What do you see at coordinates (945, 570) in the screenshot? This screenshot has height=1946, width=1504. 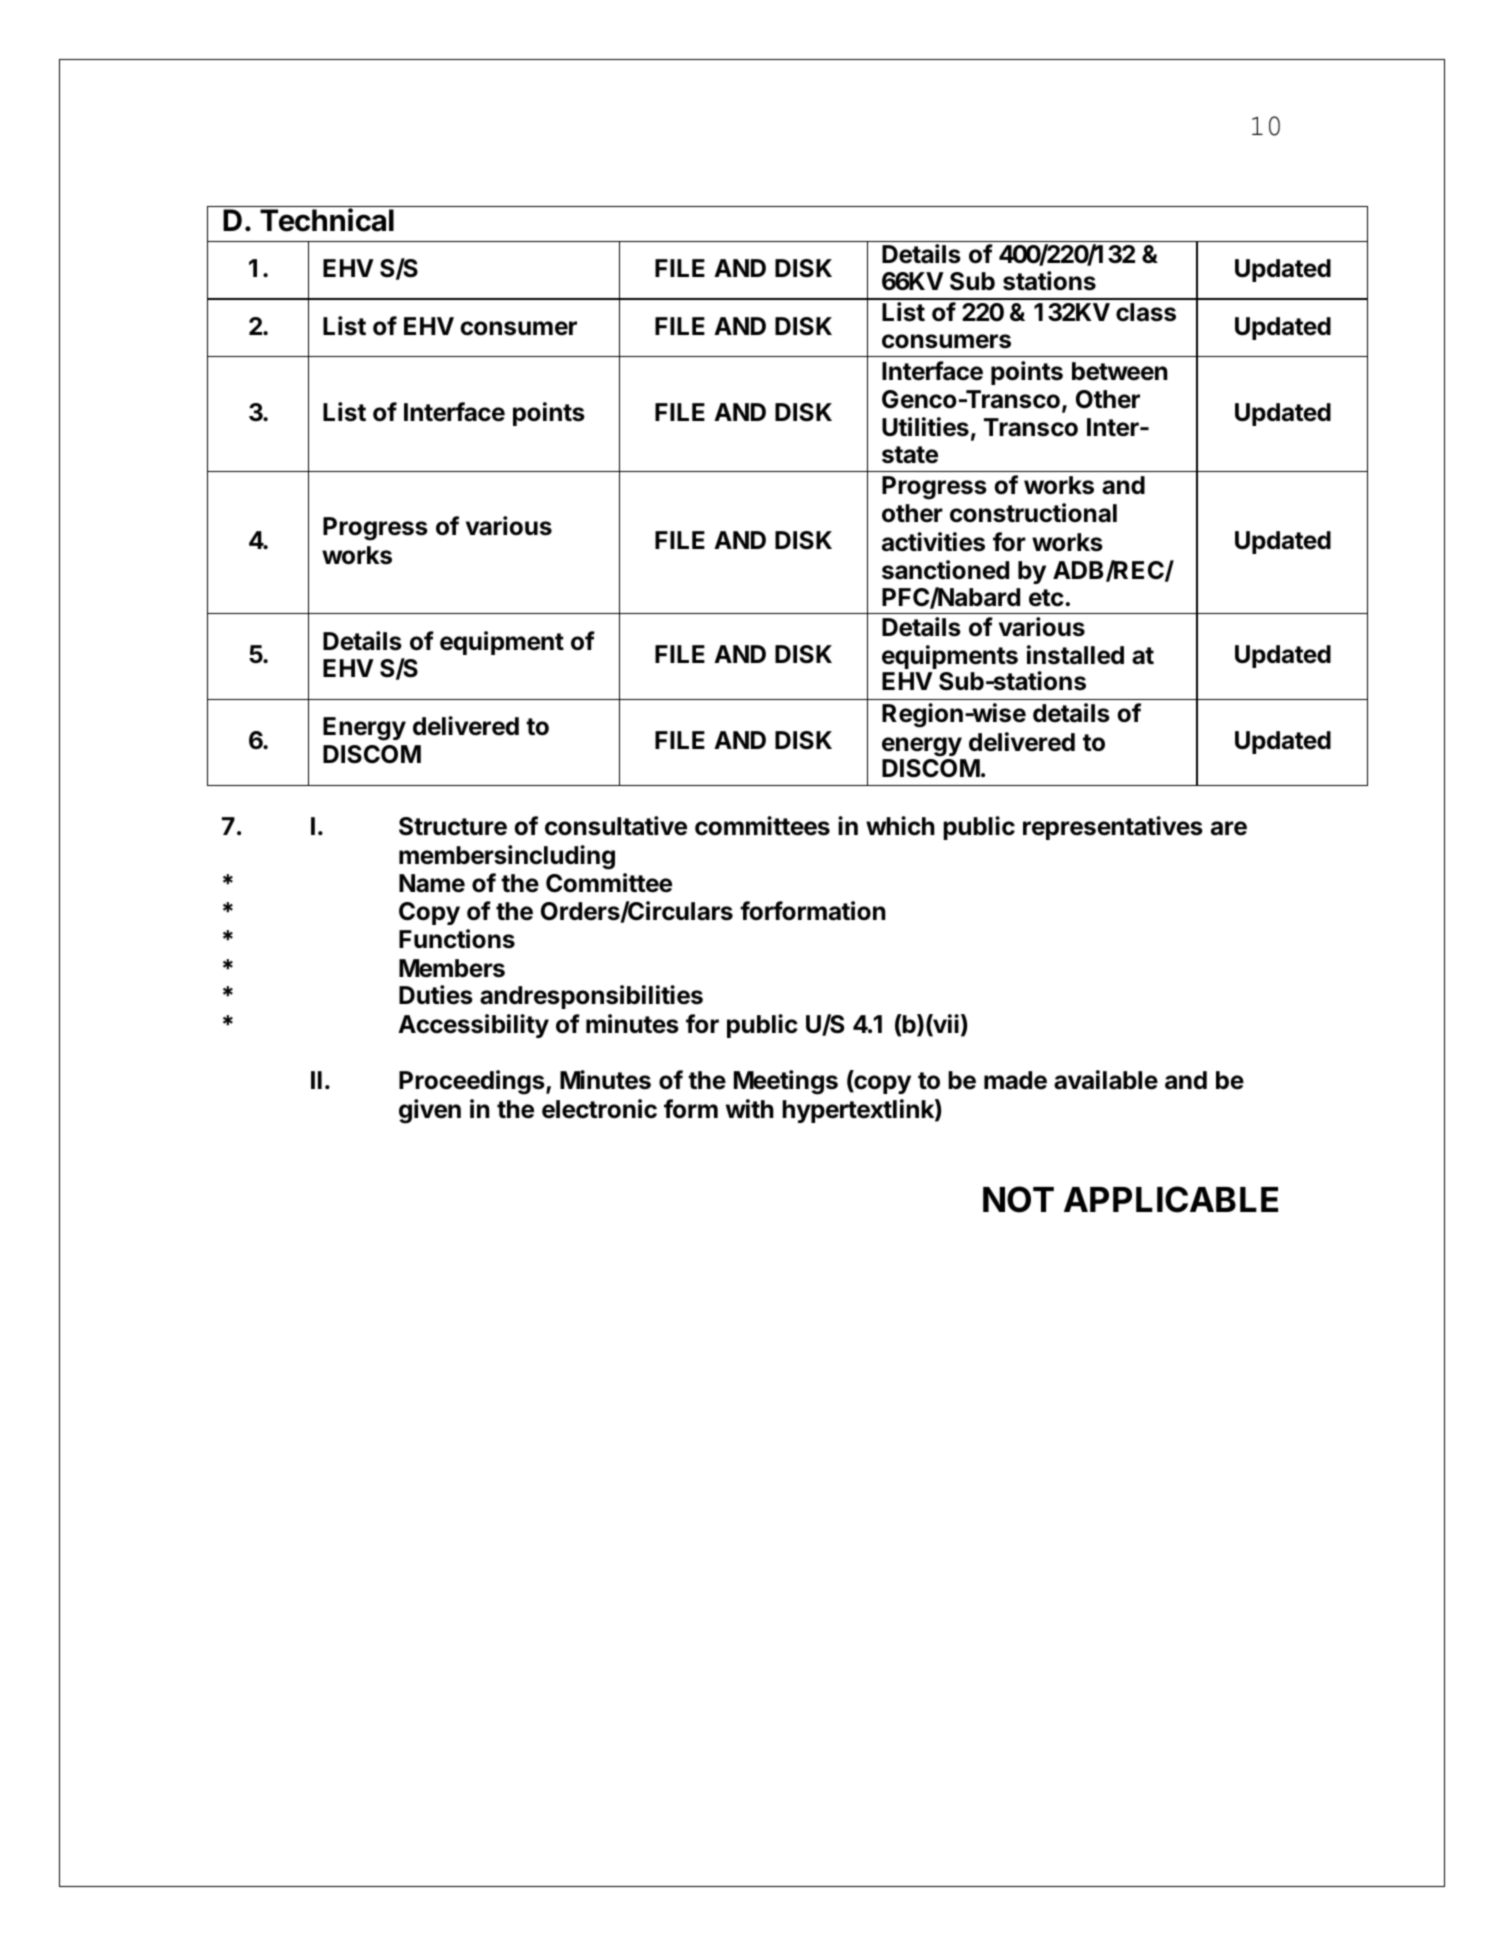 I see `sanctioned` at bounding box center [945, 570].
